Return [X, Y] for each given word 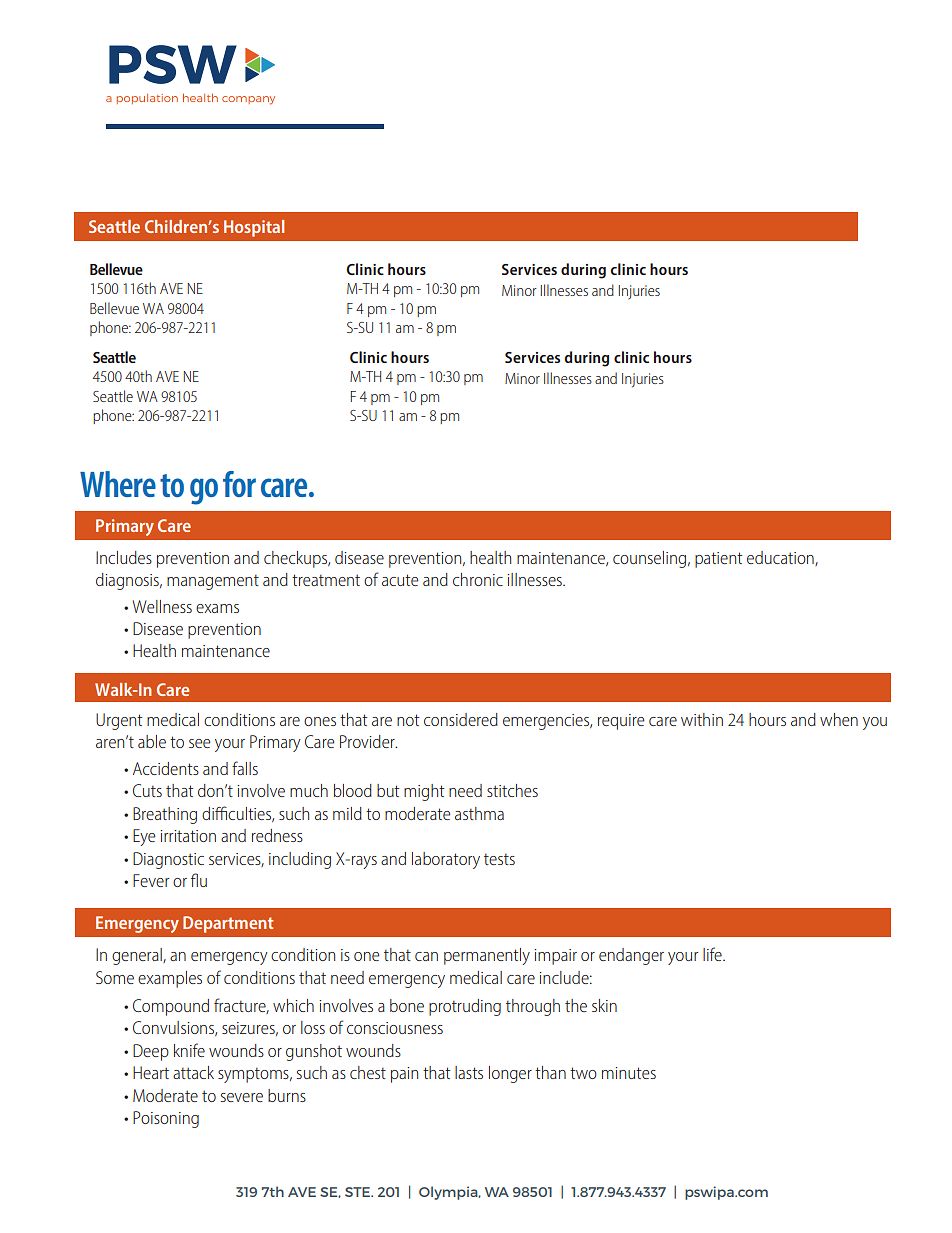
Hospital [254, 228]
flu [199, 880]
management [213, 582]
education [781, 558]
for [239, 484]
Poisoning [166, 1119]
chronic [478, 579]
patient [718, 560]
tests [499, 859]
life [713, 954]
